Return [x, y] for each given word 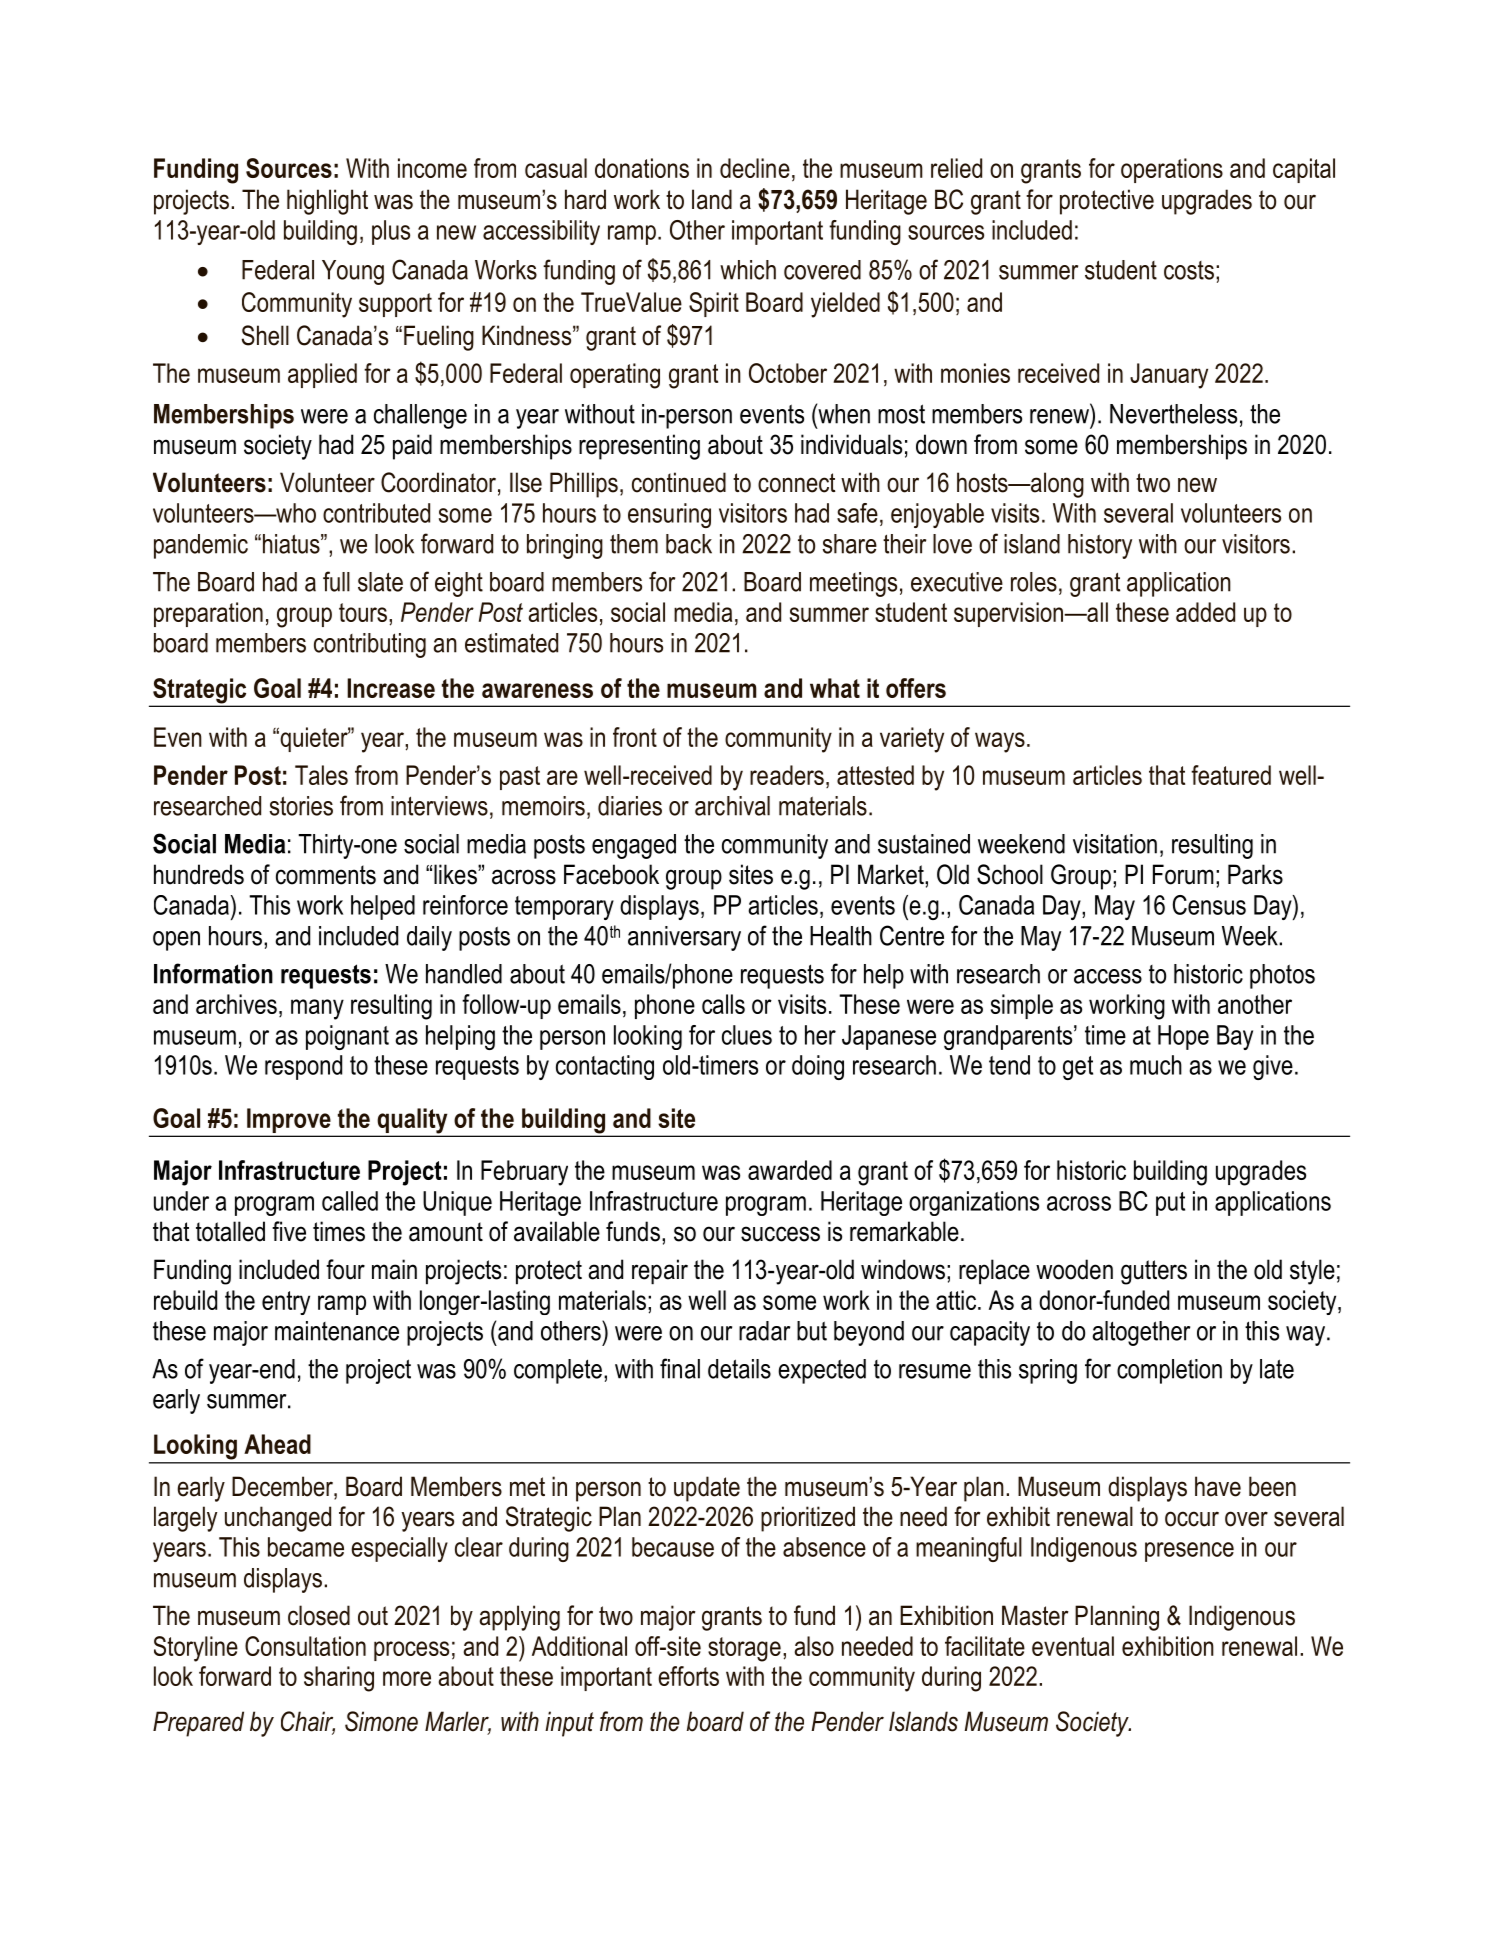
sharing [339, 1679]
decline [755, 168]
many [317, 1009]
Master [1035, 1615]
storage [744, 1649]
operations [1172, 170]
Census [1209, 905]
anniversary [684, 938]
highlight [327, 202]
